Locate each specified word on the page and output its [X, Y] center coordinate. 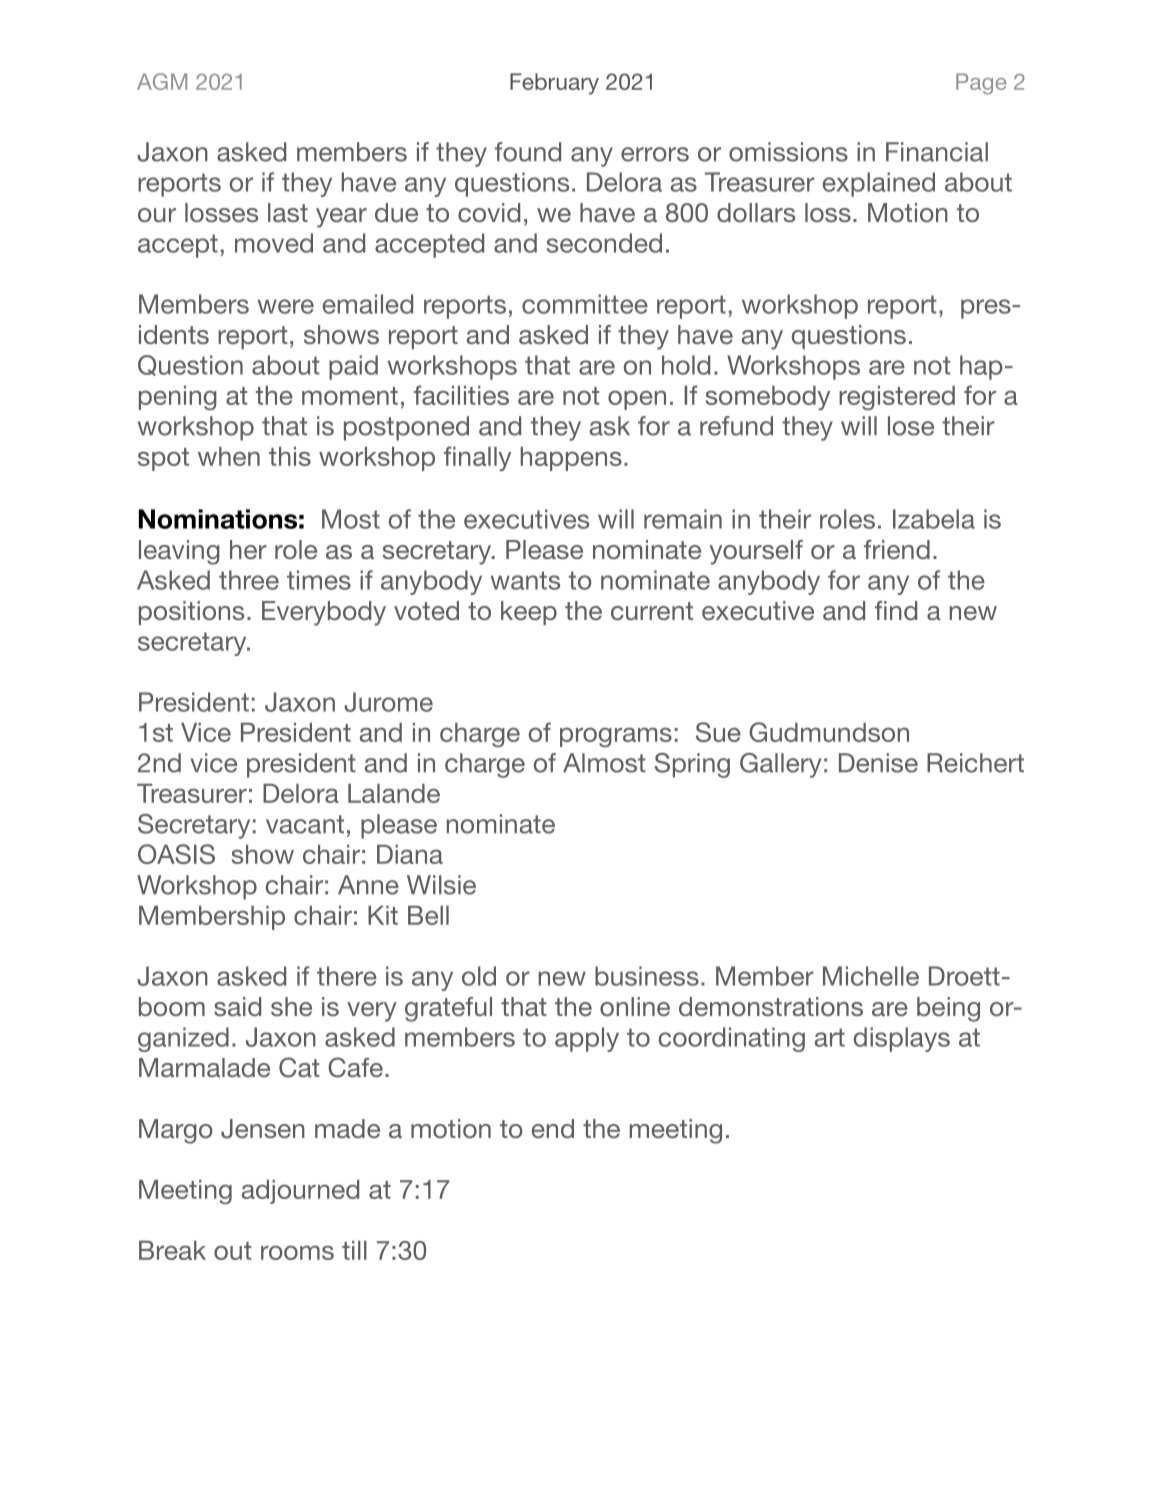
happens [571, 459]
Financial [937, 152]
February [554, 84]
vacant [305, 824]
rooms [297, 1252]
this [290, 456]
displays [902, 1039]
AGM [162, 81]
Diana [410, 854]
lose [911, 426]
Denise [878, 763]
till [354, 1250]
